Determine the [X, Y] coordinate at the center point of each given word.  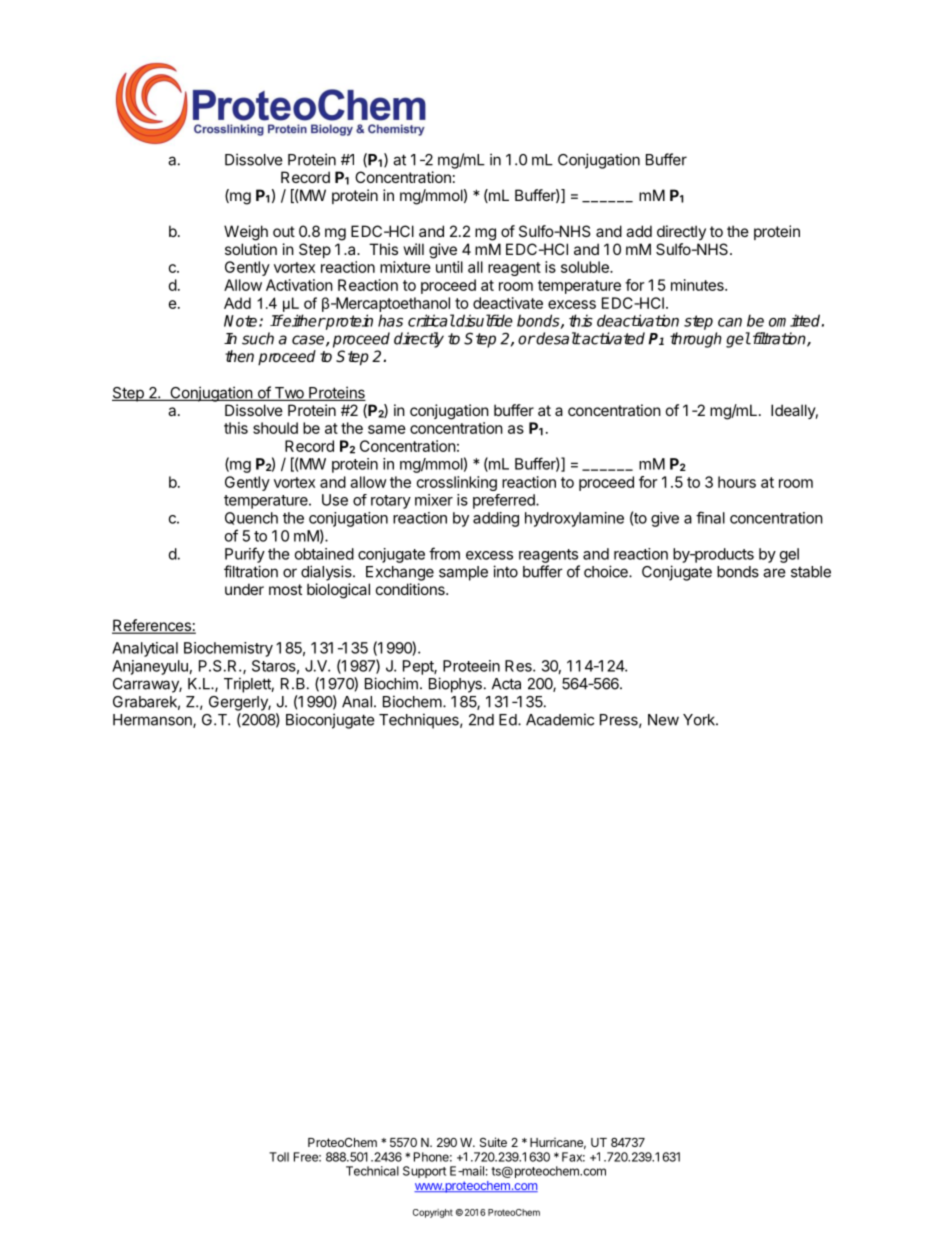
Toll [279, 1157]
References [152, 626]
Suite [493, 1142]
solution [251, 249]
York [700, 720]
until [449, 267]
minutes [698, 285]
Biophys [455, 685]
